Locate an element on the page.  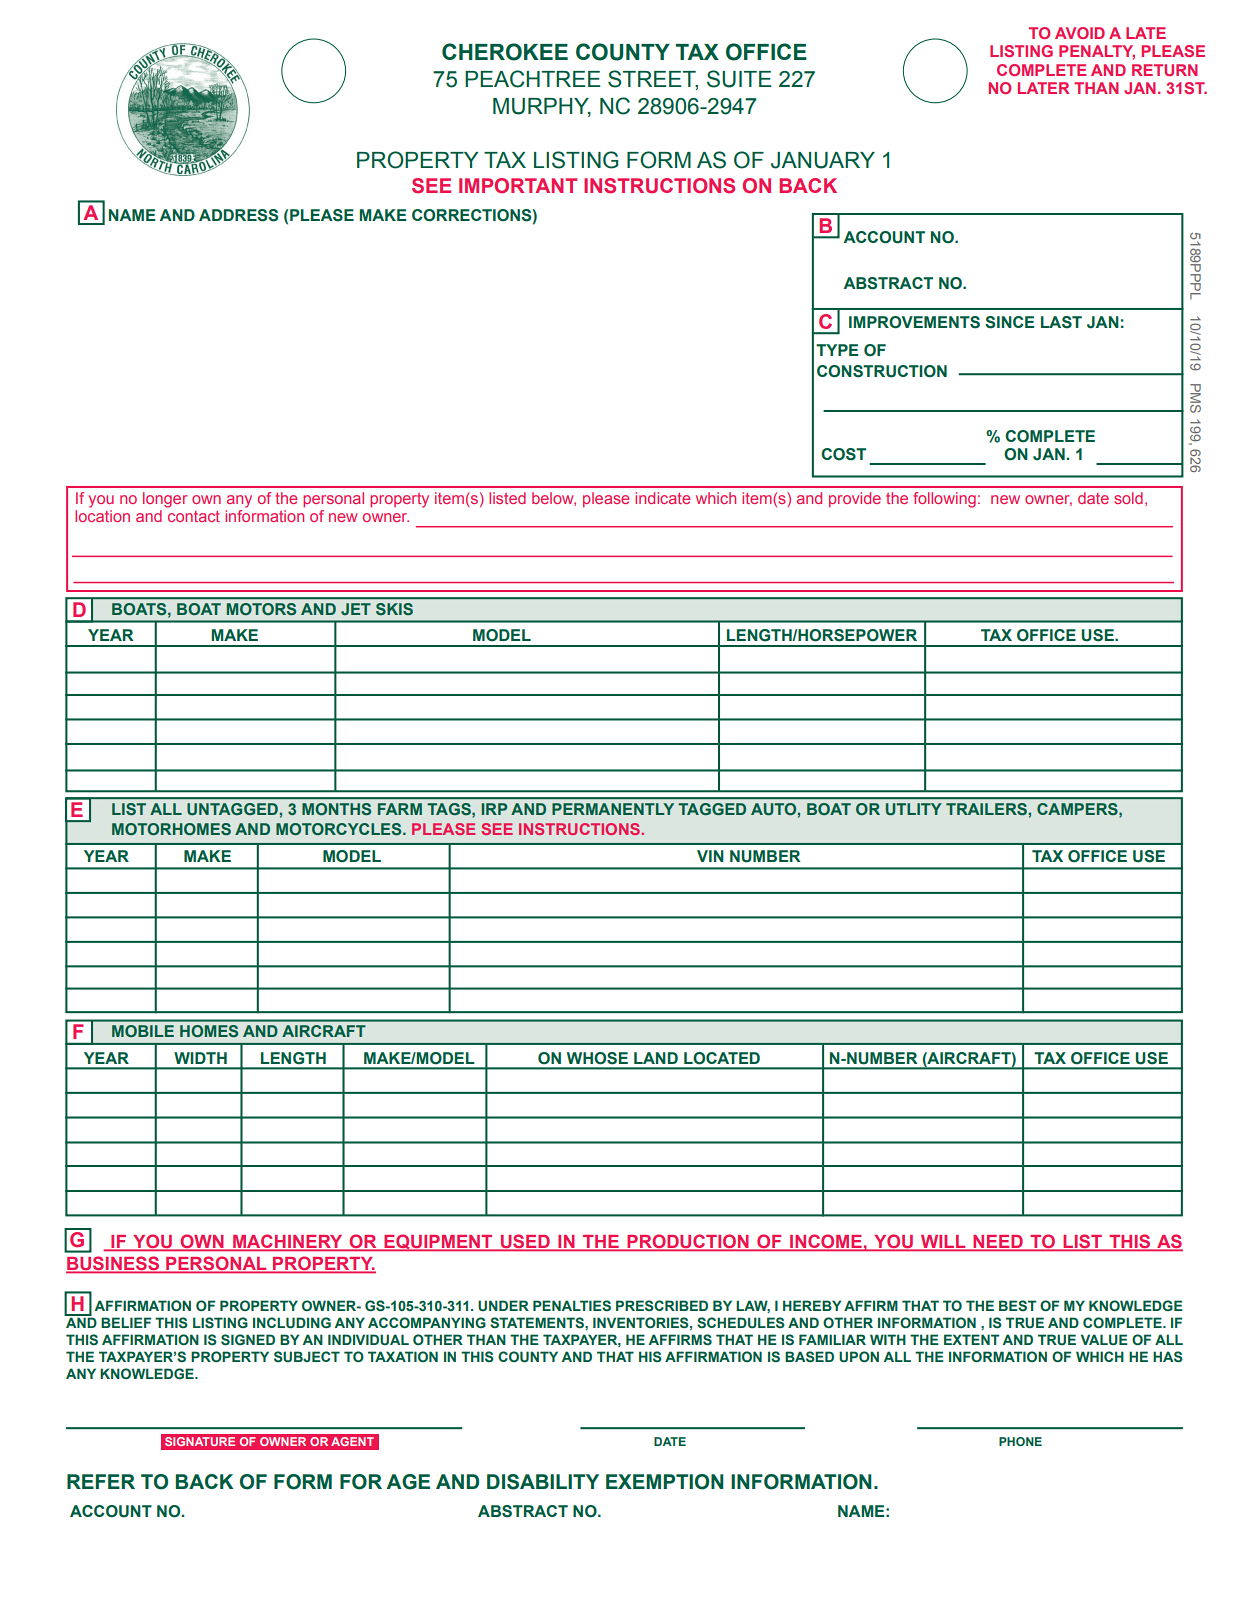
MOBILE is located at coordinates (143, 1031).
